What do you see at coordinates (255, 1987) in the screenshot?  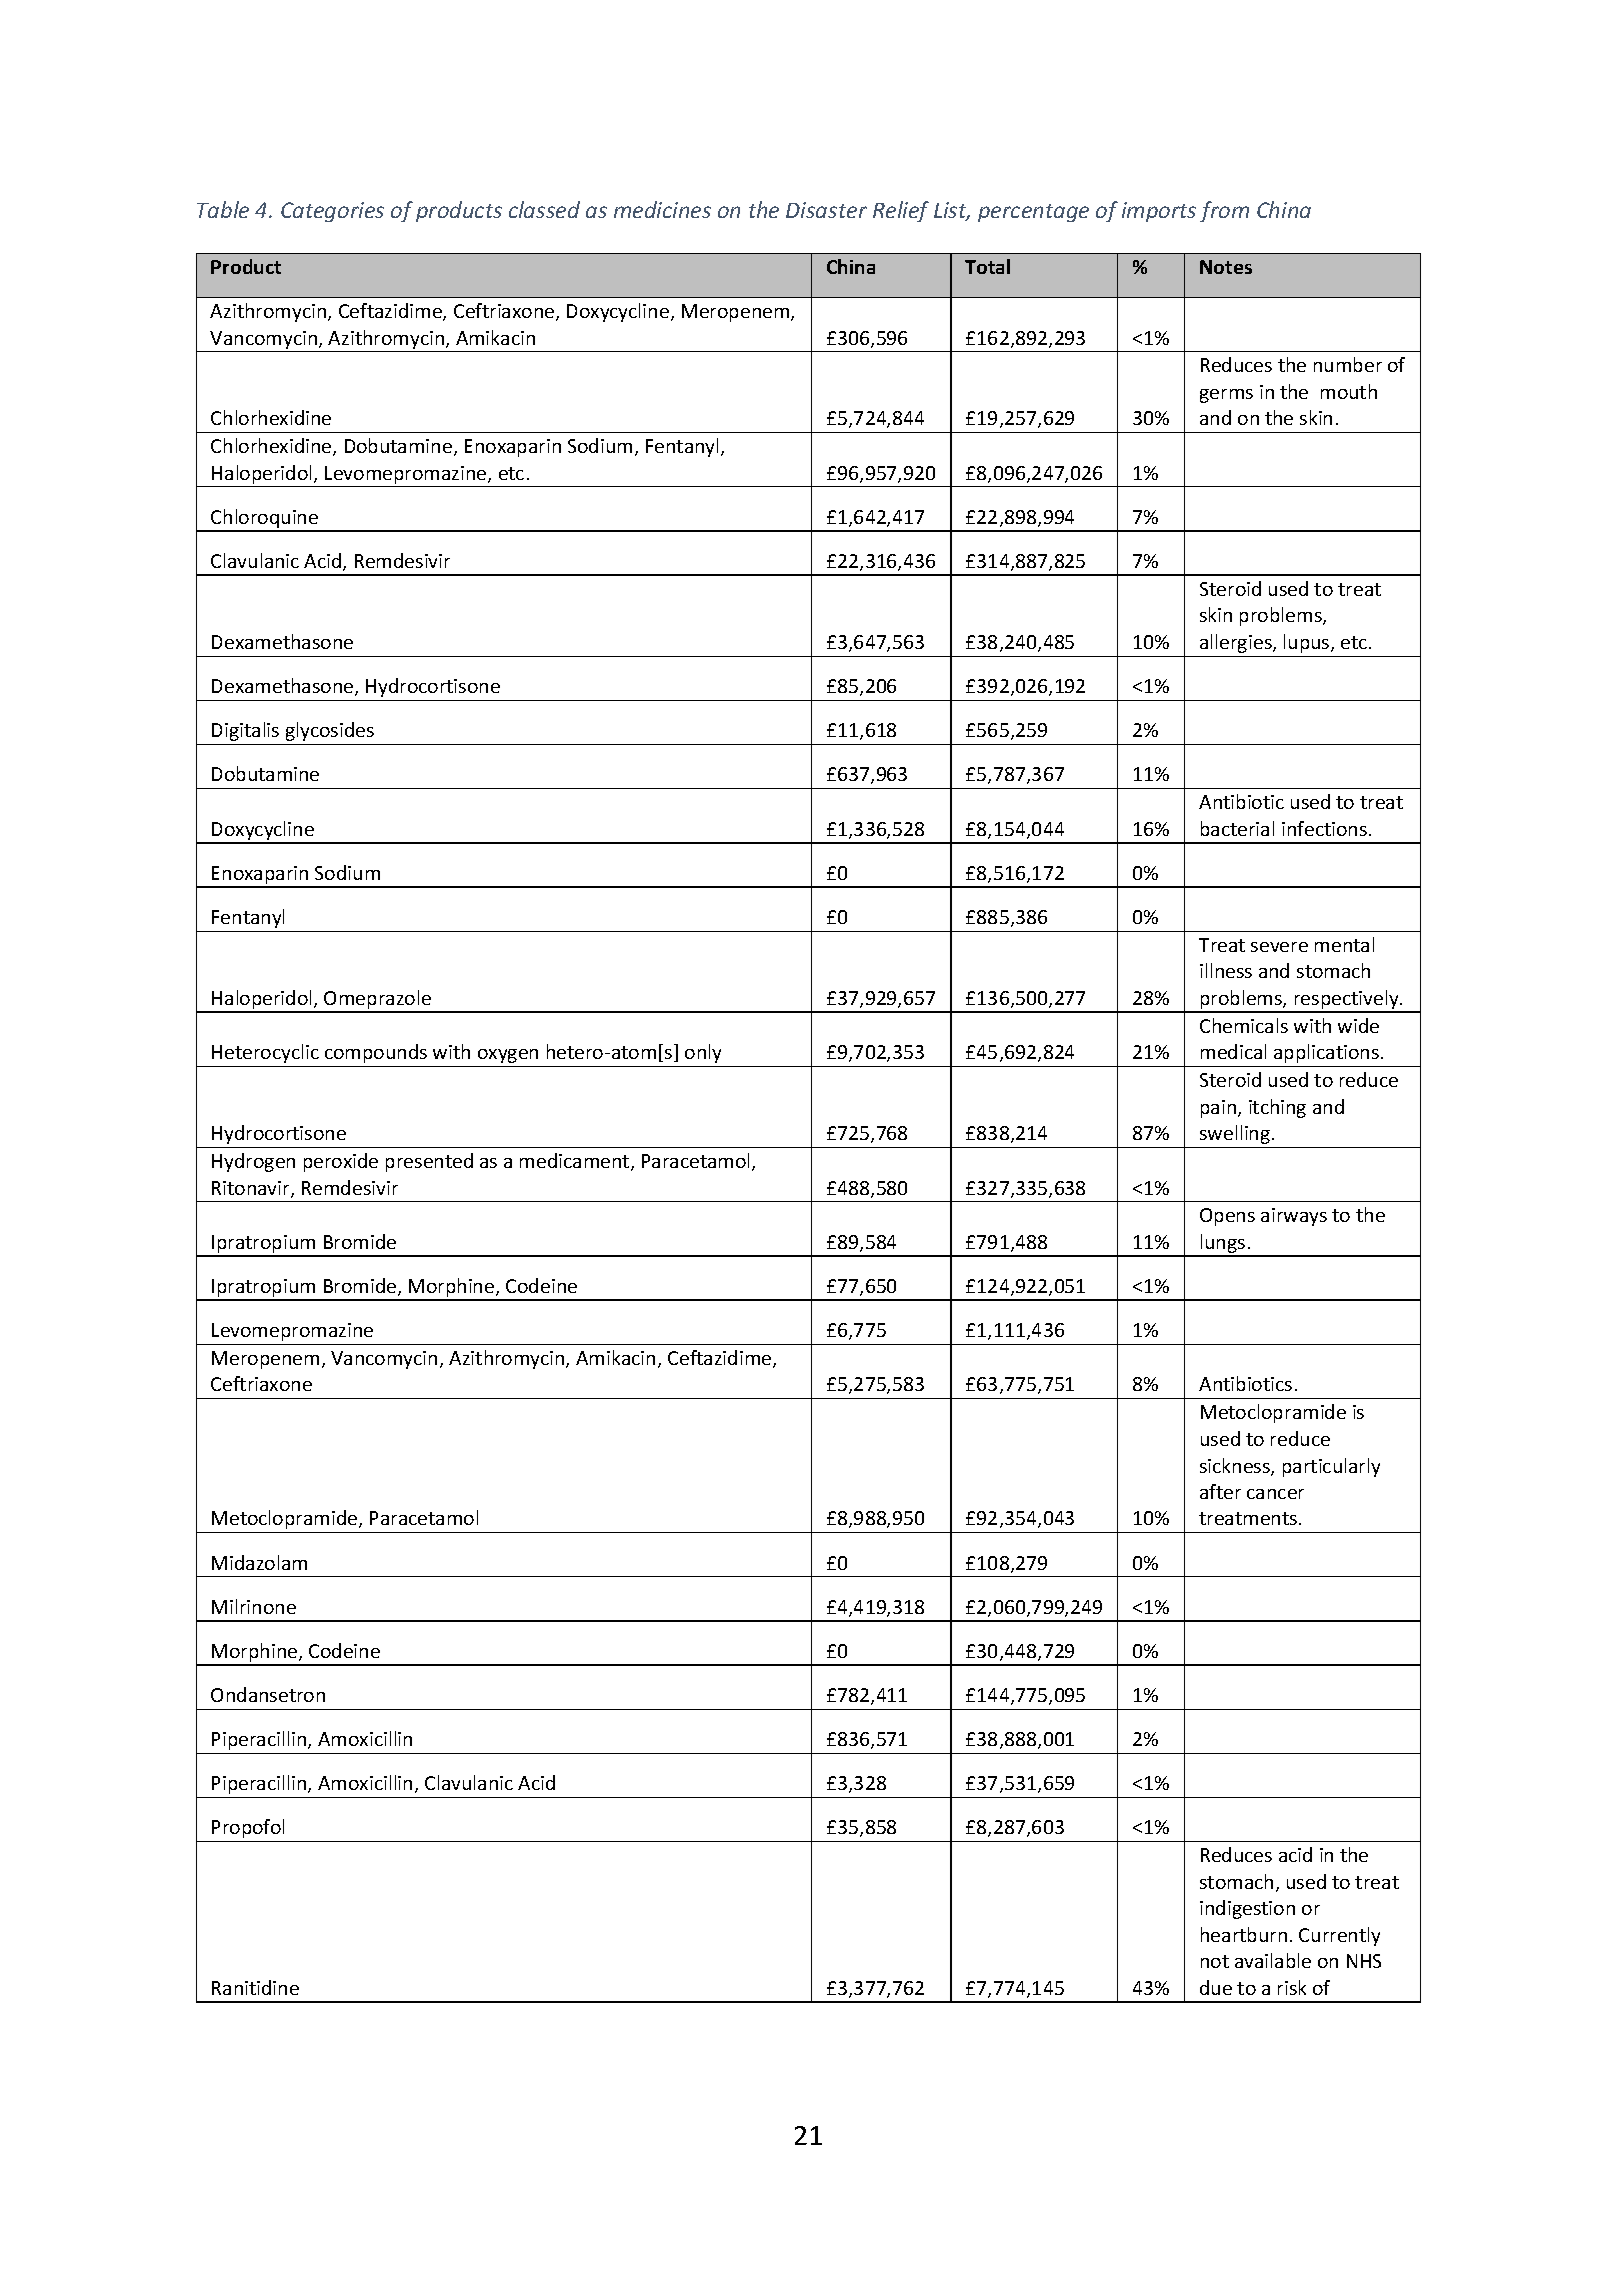 I see `Ranitidine` at bounding box center [255, 1987].
